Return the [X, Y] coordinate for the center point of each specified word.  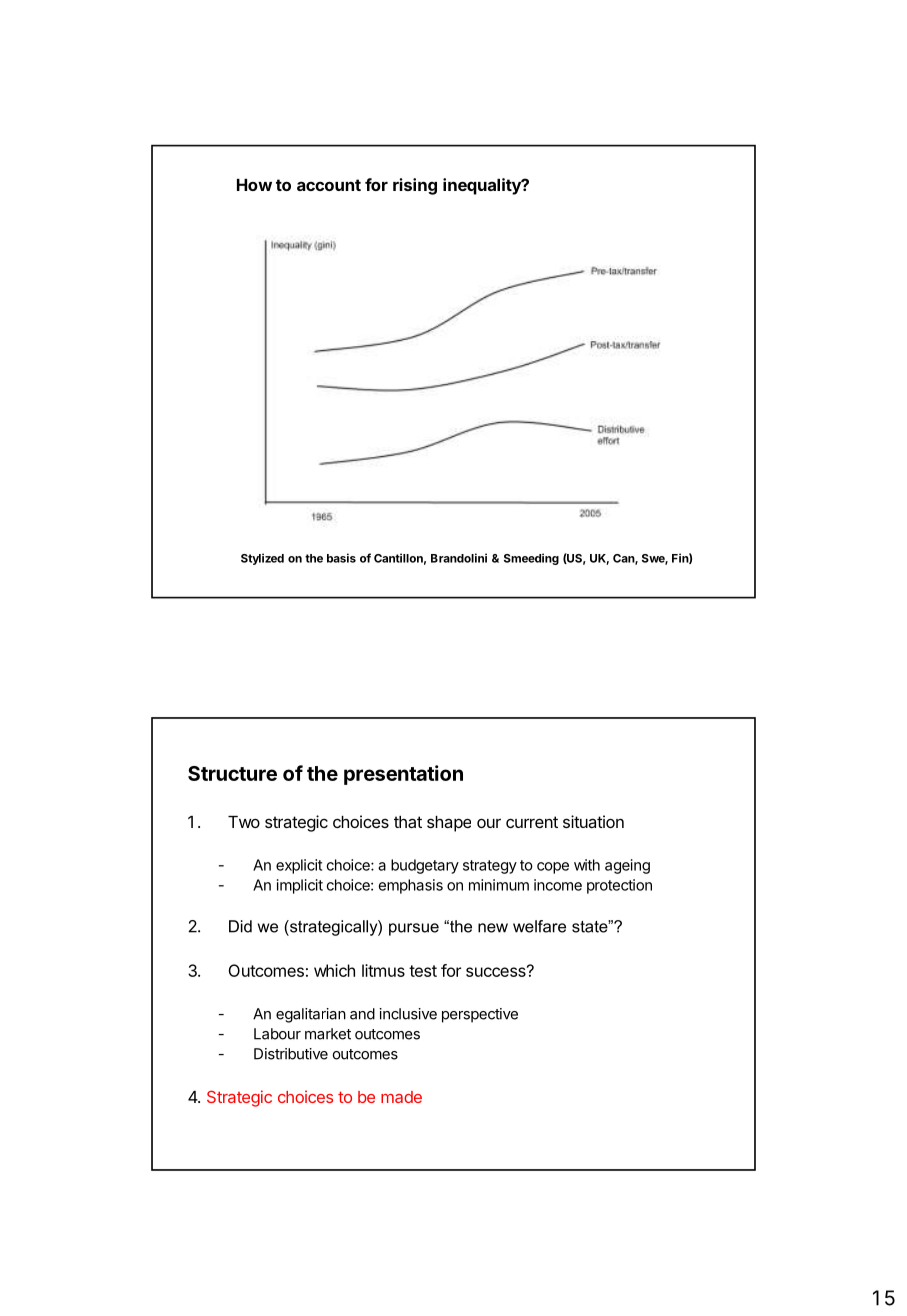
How [254, 185]
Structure [232, 773]
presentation [403, 775]
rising [415, 186]
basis [341, 558]
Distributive [291, 1054]
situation [593, 821]
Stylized [262, 559]
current [532, 822]
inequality [483, 186]
